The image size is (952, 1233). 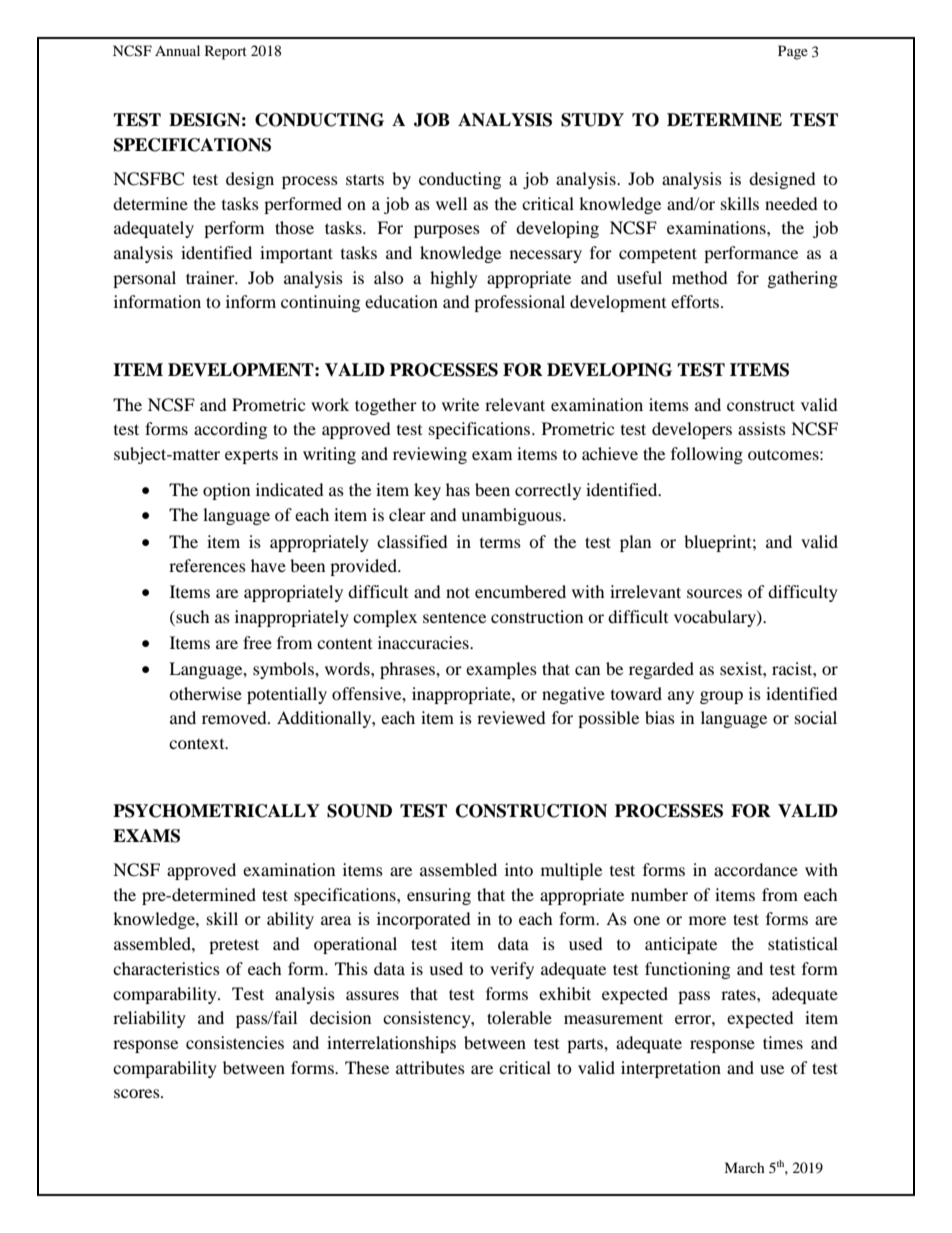 I want to click on Page, so click(x=793, y=52).
